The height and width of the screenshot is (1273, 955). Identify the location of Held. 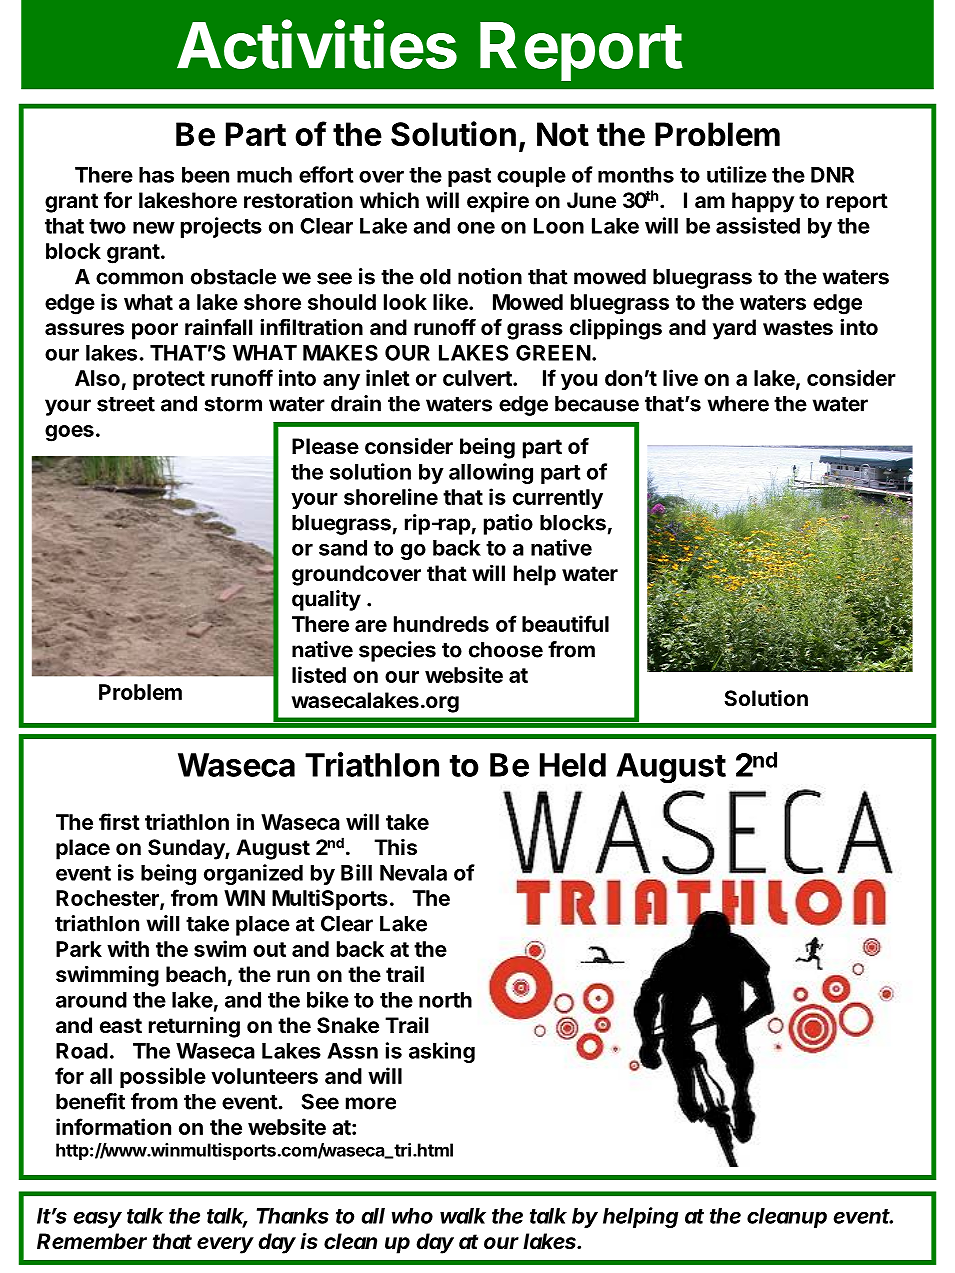
(573, 765).
